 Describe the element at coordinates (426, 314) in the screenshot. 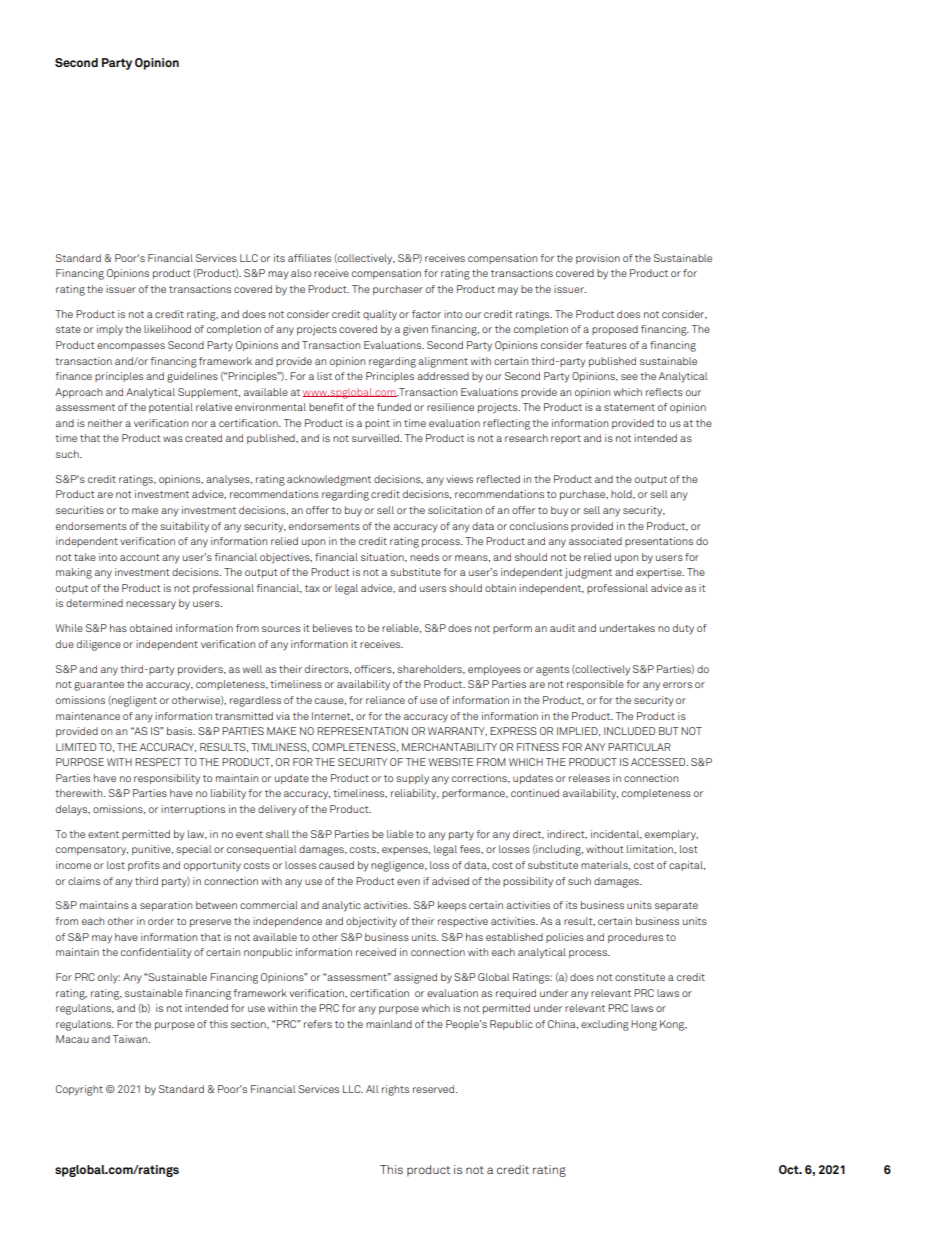

I see `factor` at that location.
